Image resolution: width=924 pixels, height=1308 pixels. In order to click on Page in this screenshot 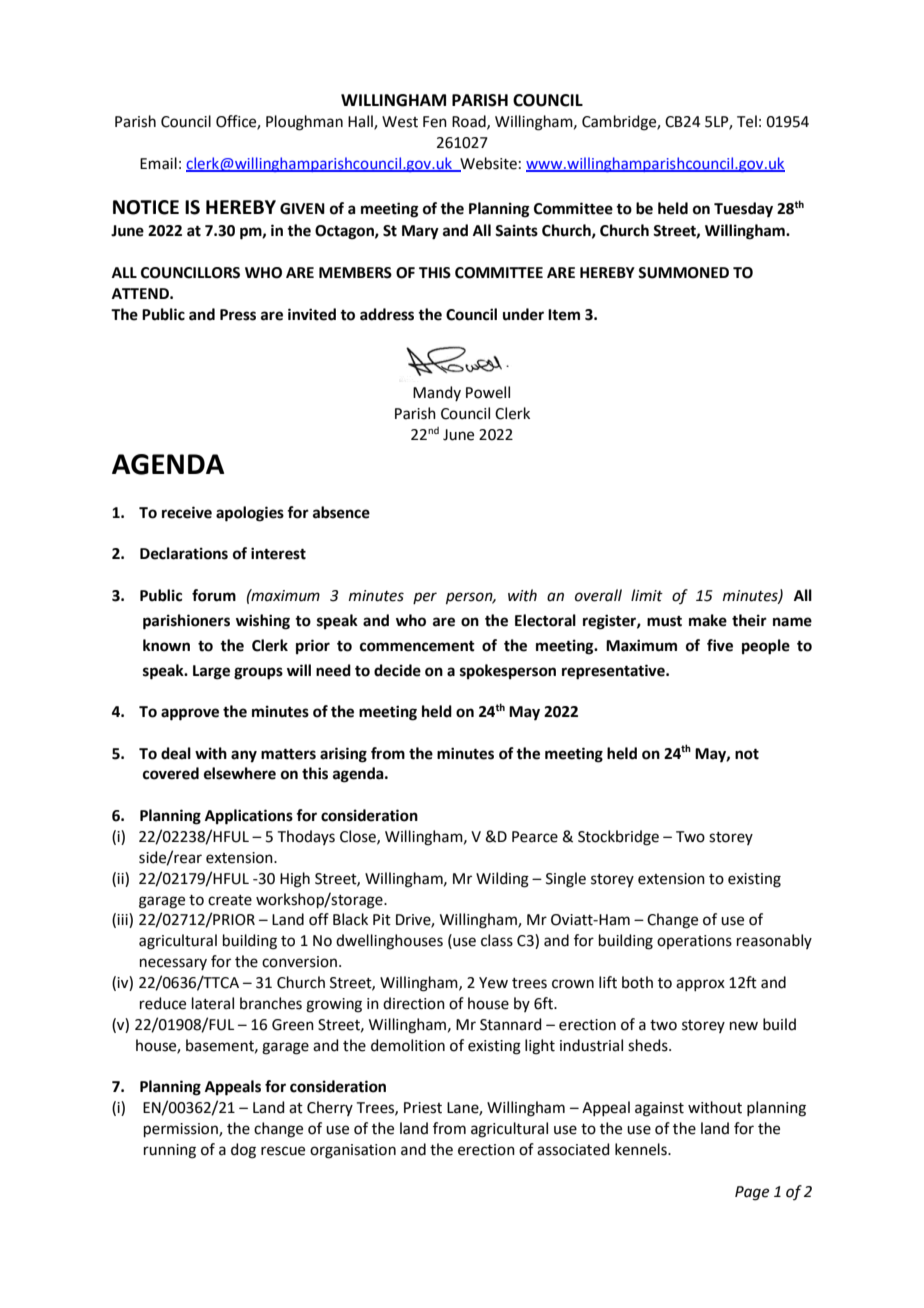, I will do `click(752, 1193)`.
